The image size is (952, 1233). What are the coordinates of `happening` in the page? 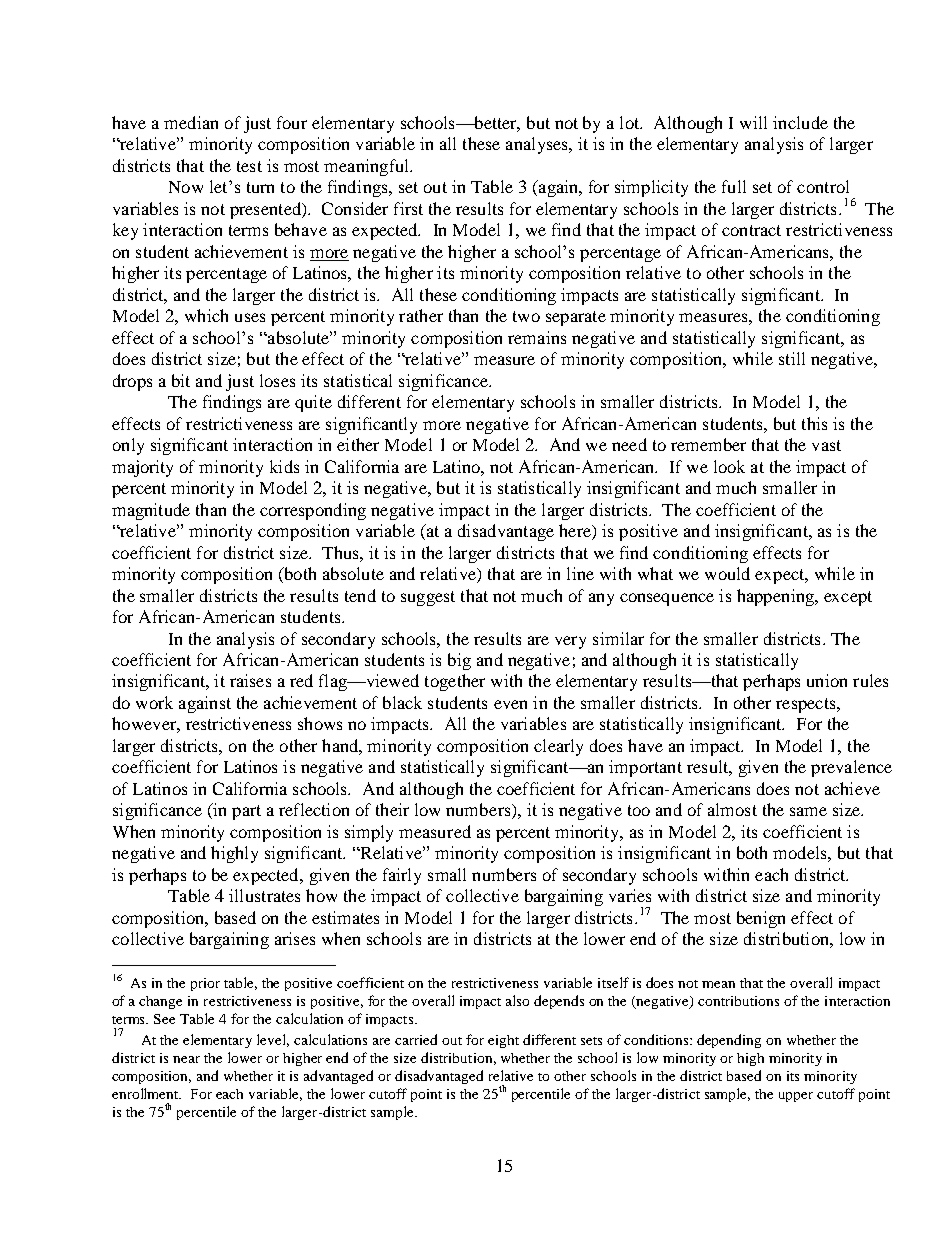 It's located at (776, 597).
